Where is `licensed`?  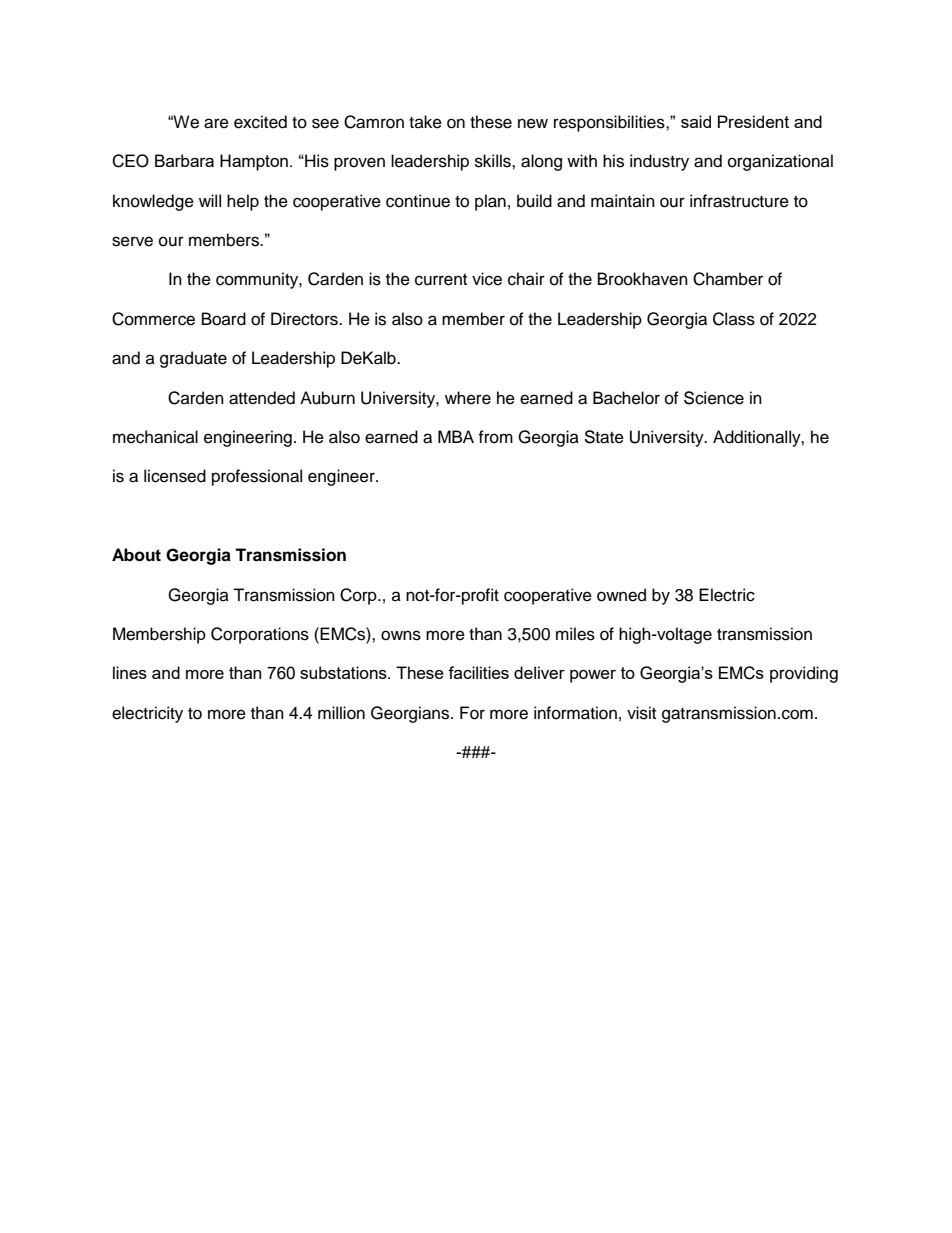
licensed is located at coordinates (175, 476).
